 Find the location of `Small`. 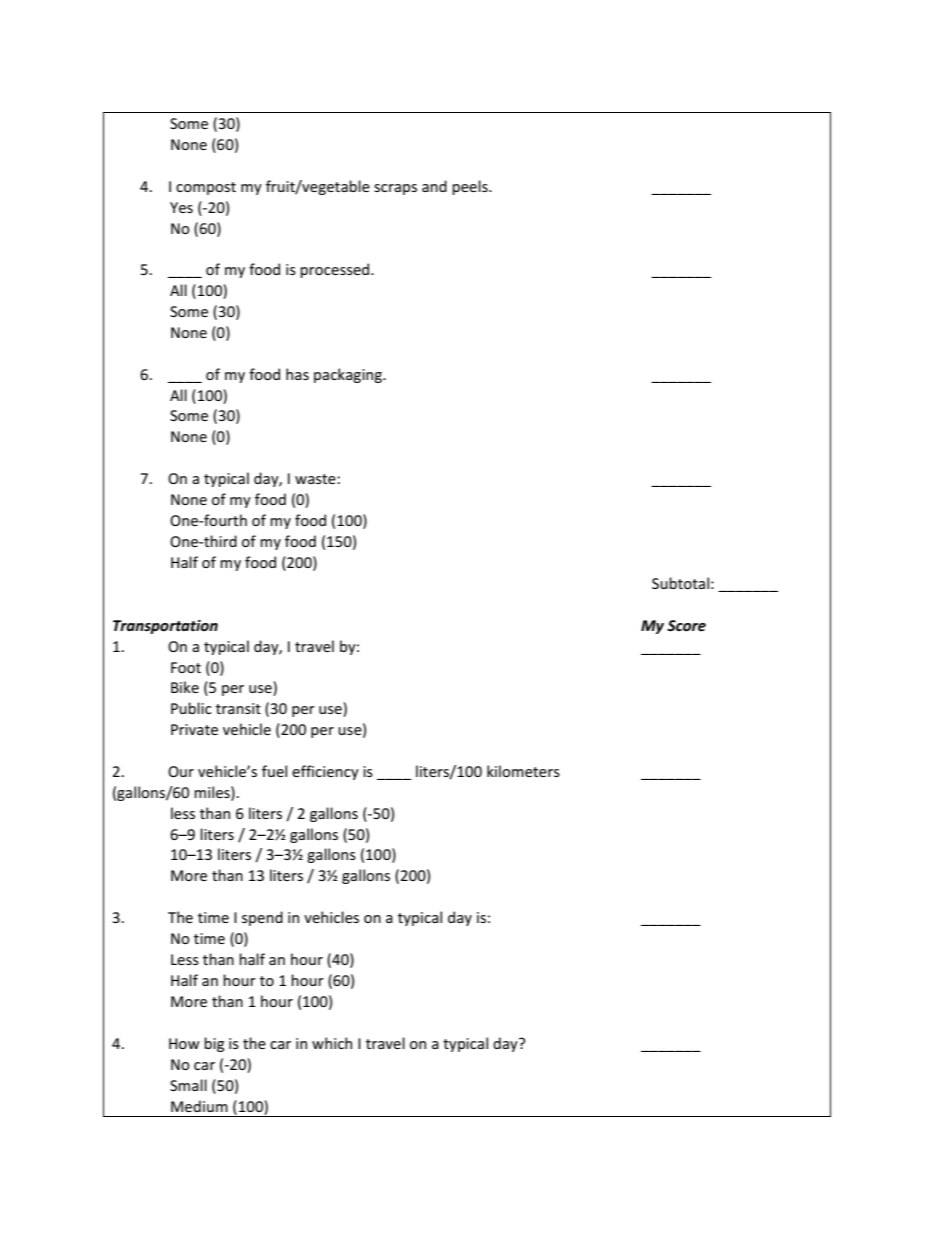

Small is located at coordinates (188, 1085).
